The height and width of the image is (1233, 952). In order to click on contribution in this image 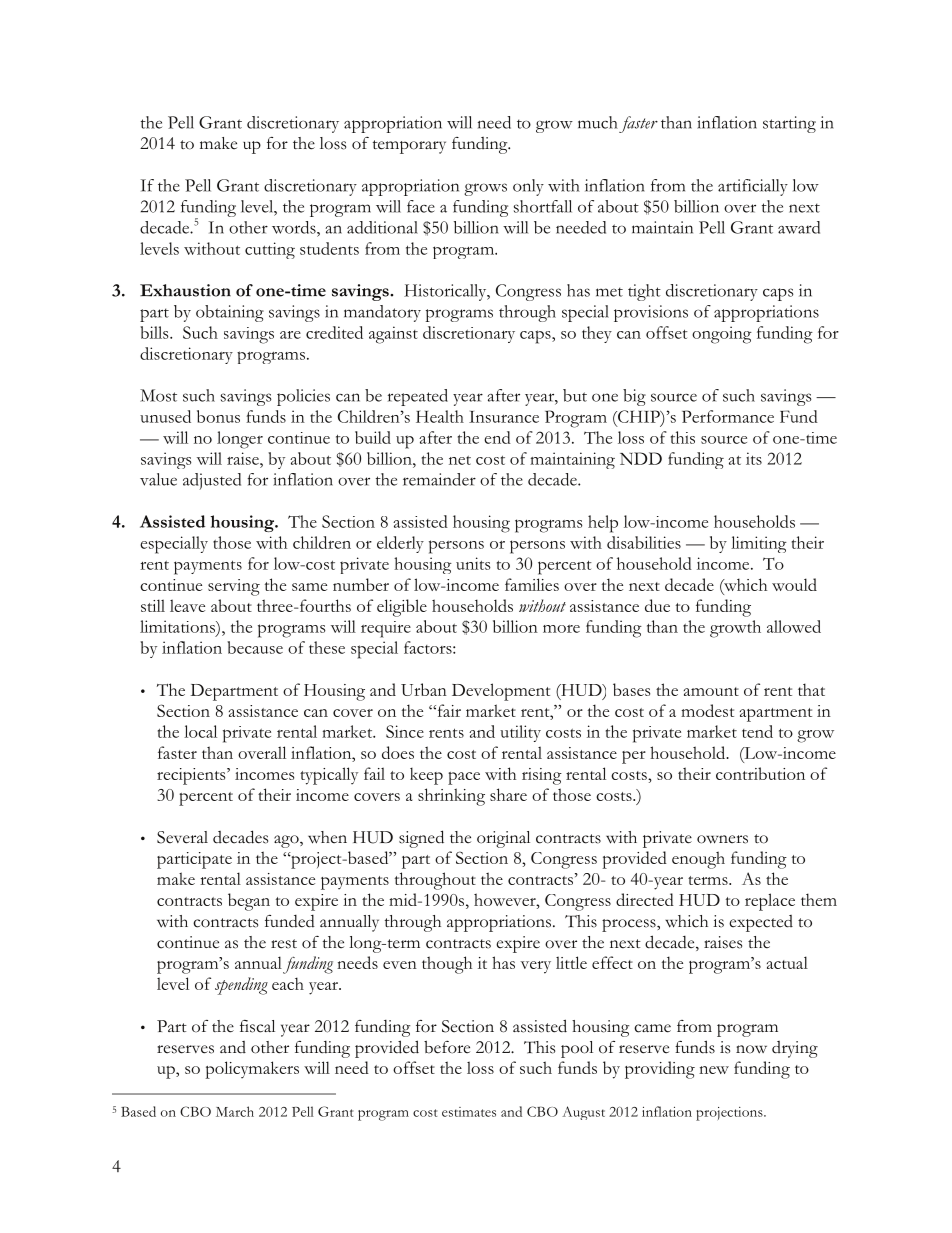, I will do `click(760, 773)`.
